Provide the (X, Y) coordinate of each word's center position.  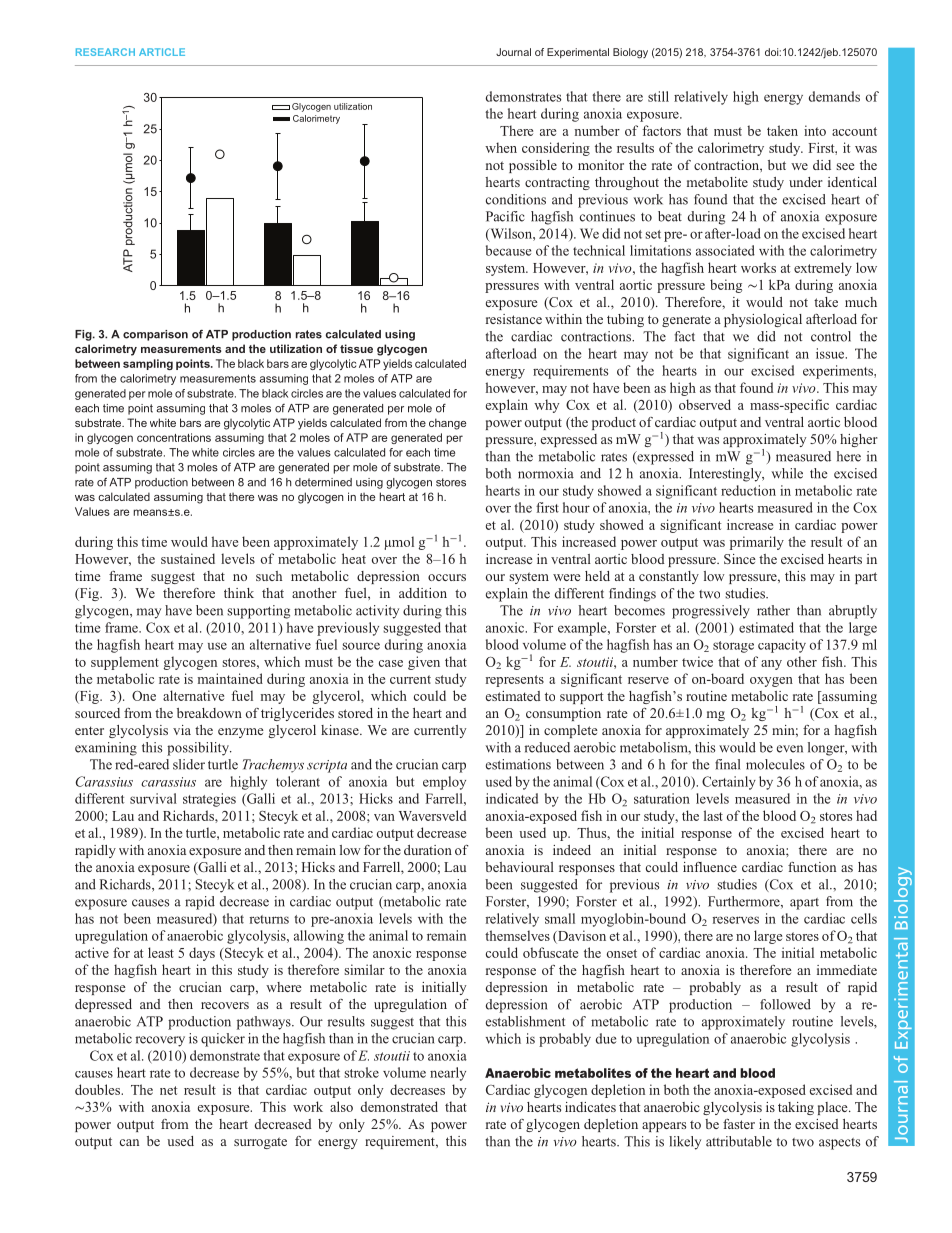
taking (796, 1108)
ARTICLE (162, 52)
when (501, 147)
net (168, 1090)
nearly (448, 1074)
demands (834, 96)
